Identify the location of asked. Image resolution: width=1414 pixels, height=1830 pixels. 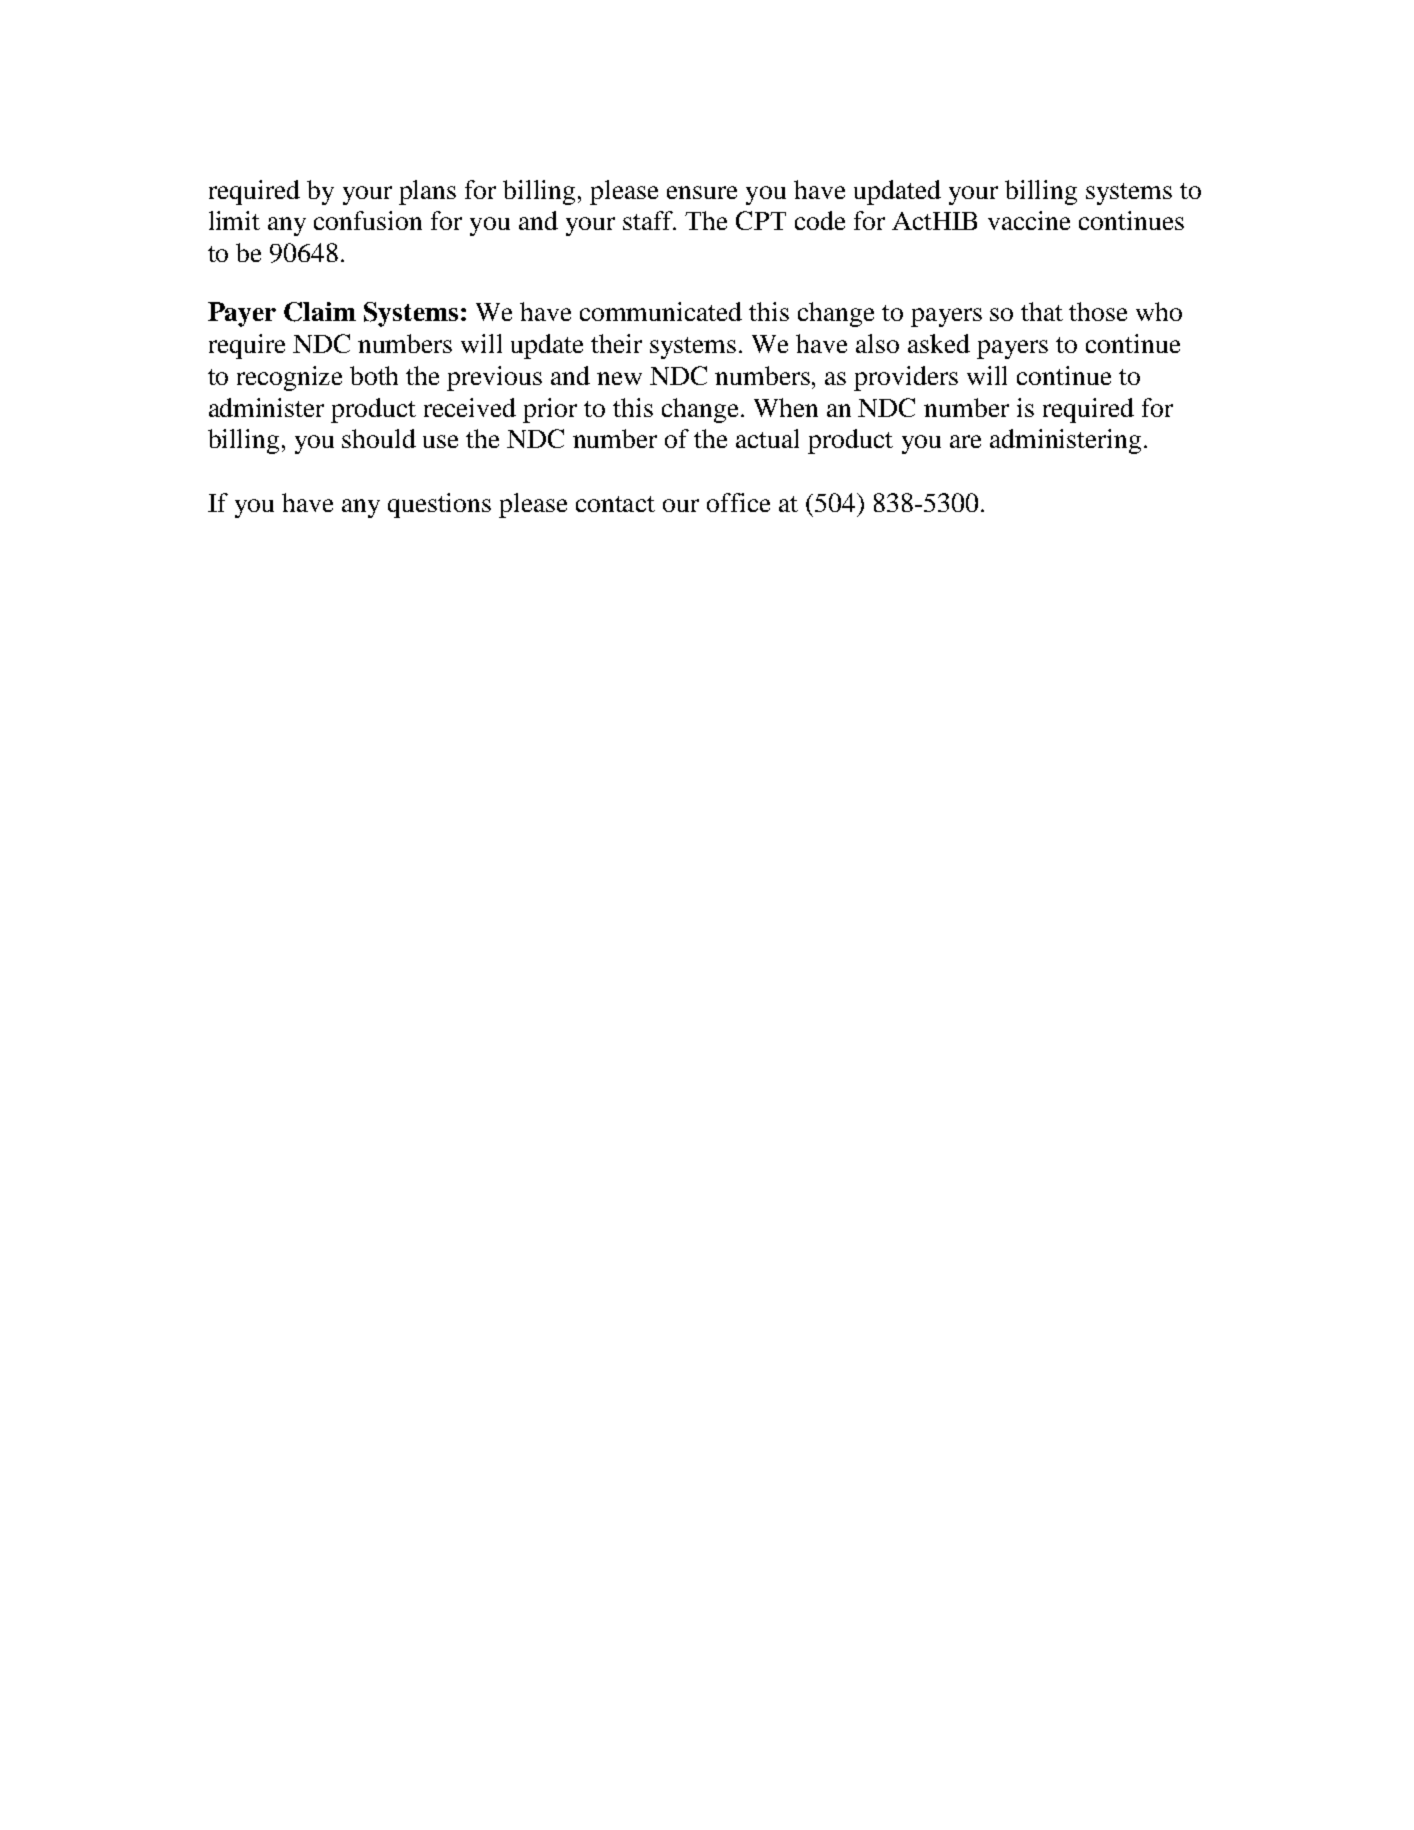
(939, 343).
